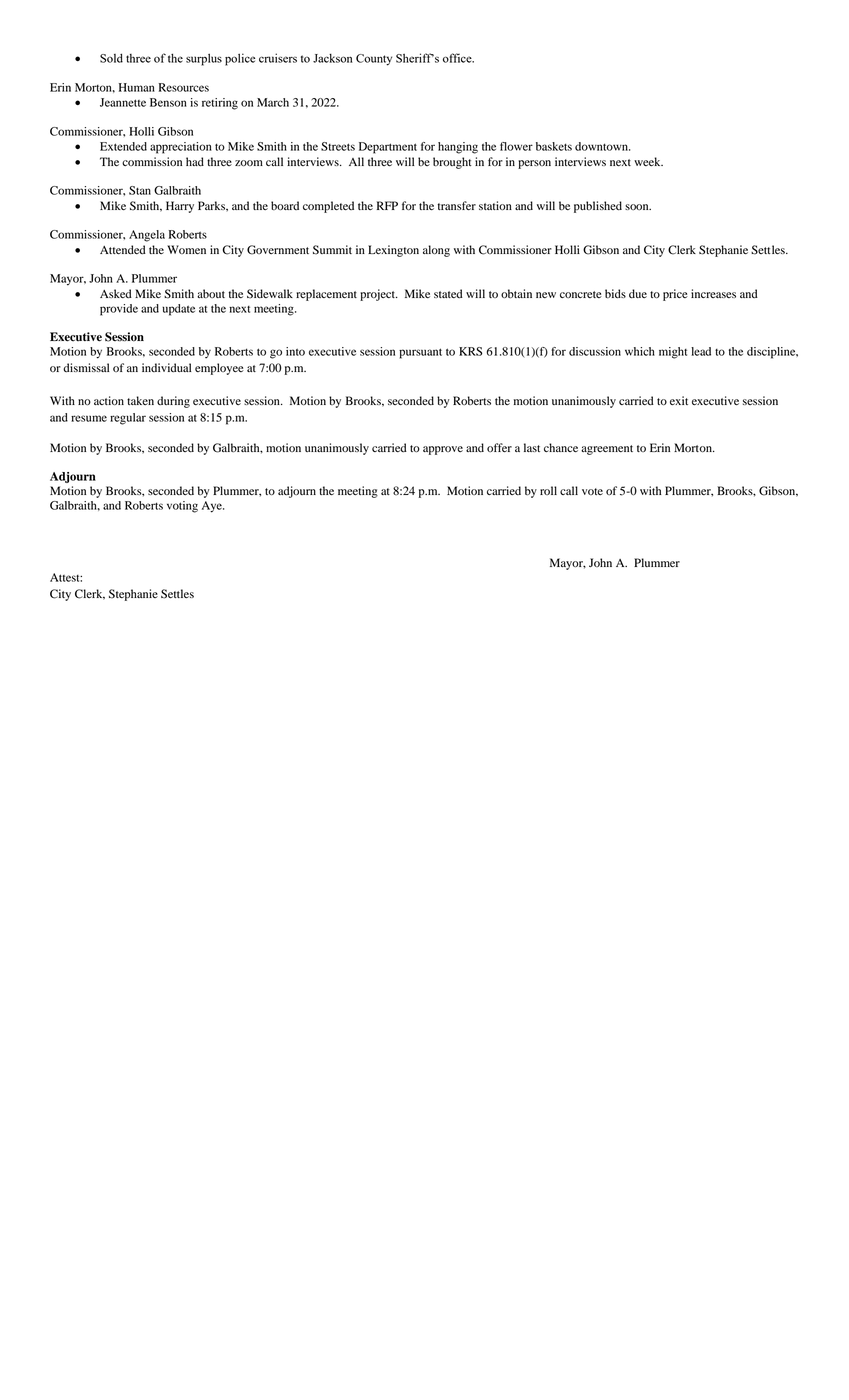 The width and height of the screenshot is (849, 1400). Describe the element at coordinates (166, 367) in the screenshot. I see `individual` at that location.
